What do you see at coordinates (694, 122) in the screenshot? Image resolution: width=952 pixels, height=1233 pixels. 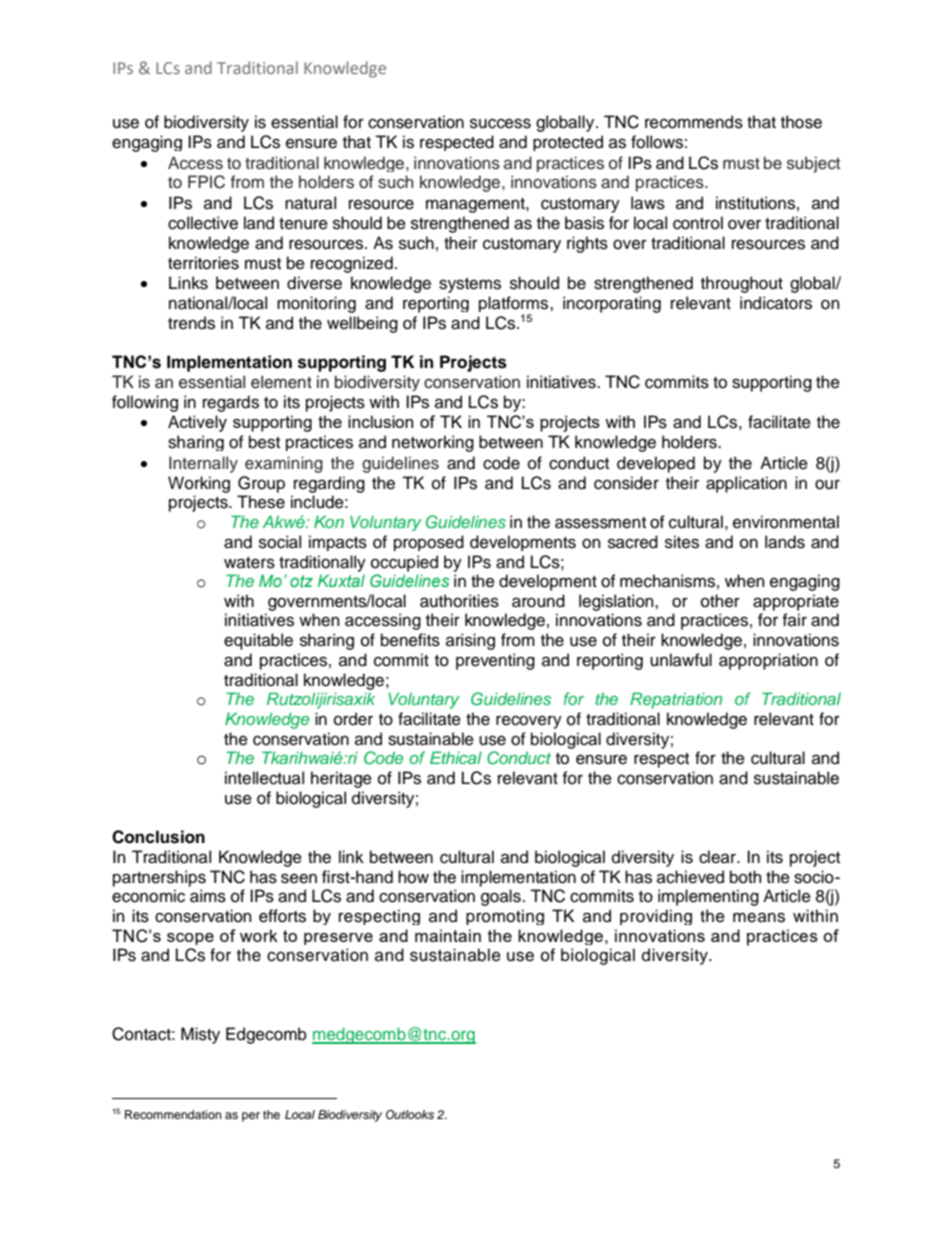 I see `recommends` at bounding box center [694, 122].
